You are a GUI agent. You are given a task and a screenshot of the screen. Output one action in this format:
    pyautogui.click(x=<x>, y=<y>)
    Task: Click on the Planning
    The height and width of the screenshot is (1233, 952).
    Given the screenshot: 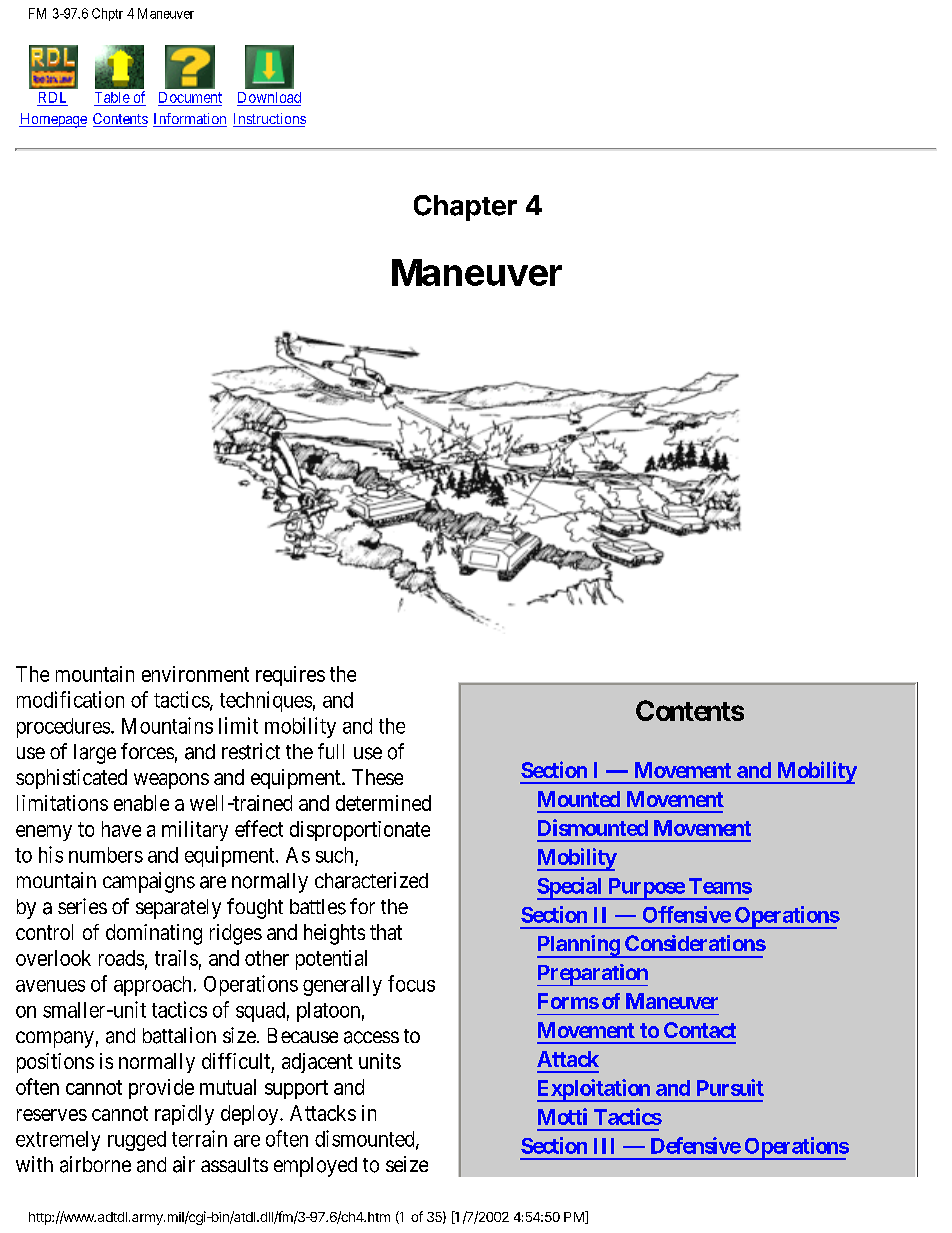 What is the action you would take?
    pyautogui.click(x=579, y=946)
